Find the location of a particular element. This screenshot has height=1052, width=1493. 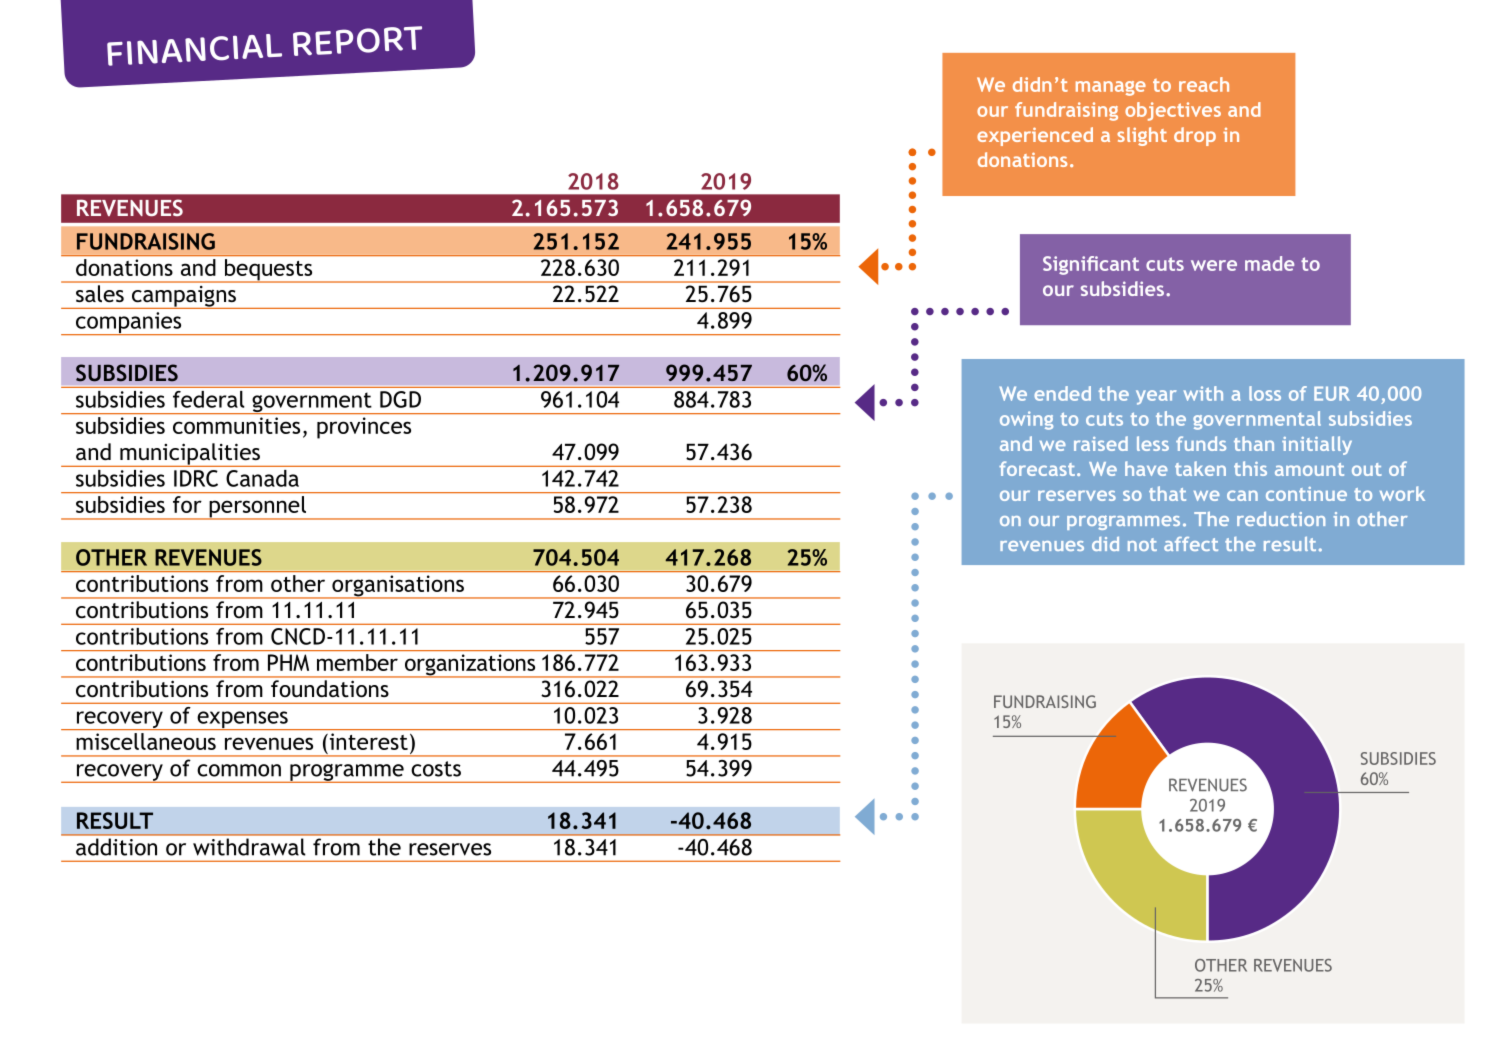

bequests is located at coordinates (269, 271).
